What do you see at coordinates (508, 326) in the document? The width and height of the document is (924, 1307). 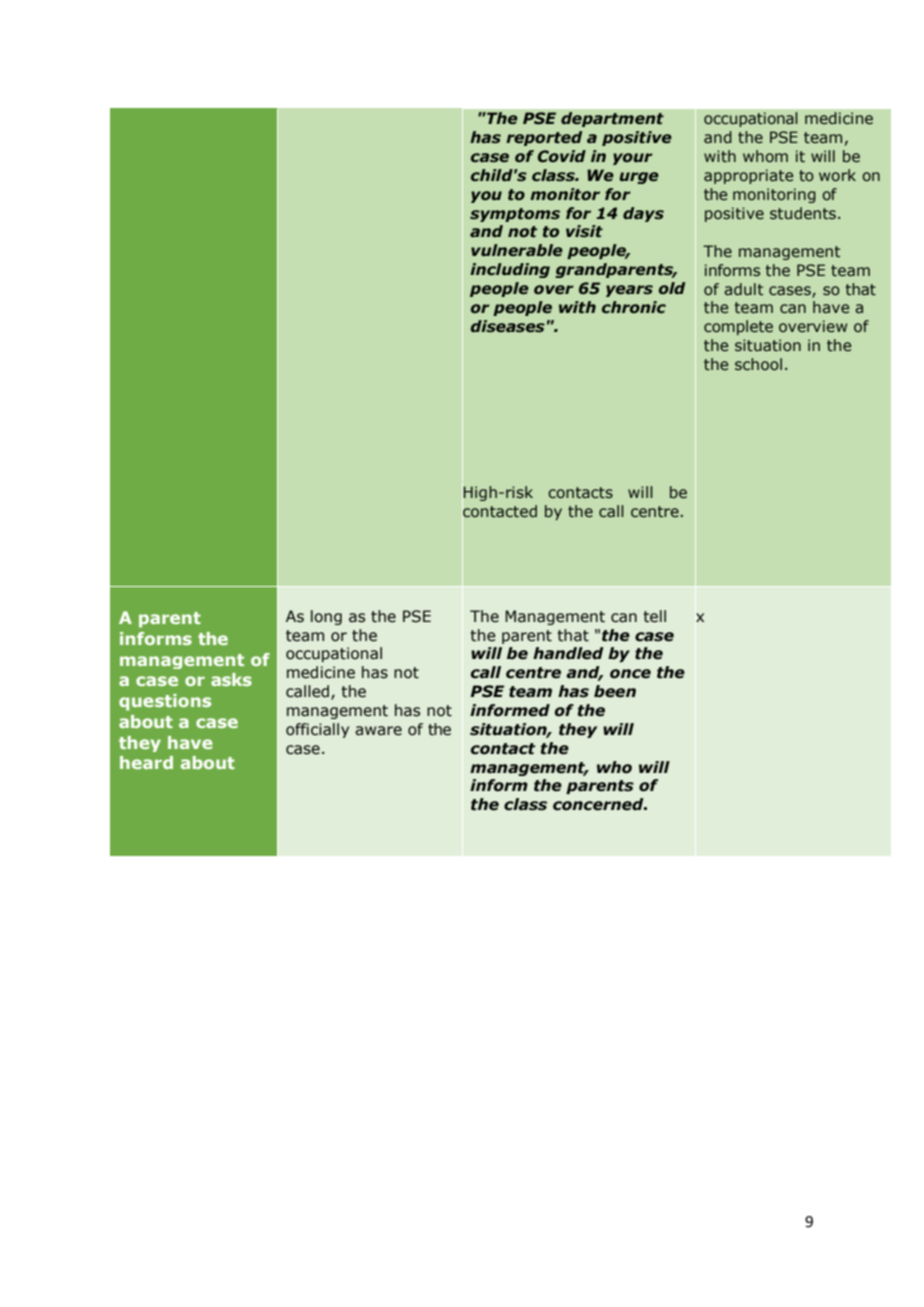 I see `diseases` at bounding box center [508, 326].
